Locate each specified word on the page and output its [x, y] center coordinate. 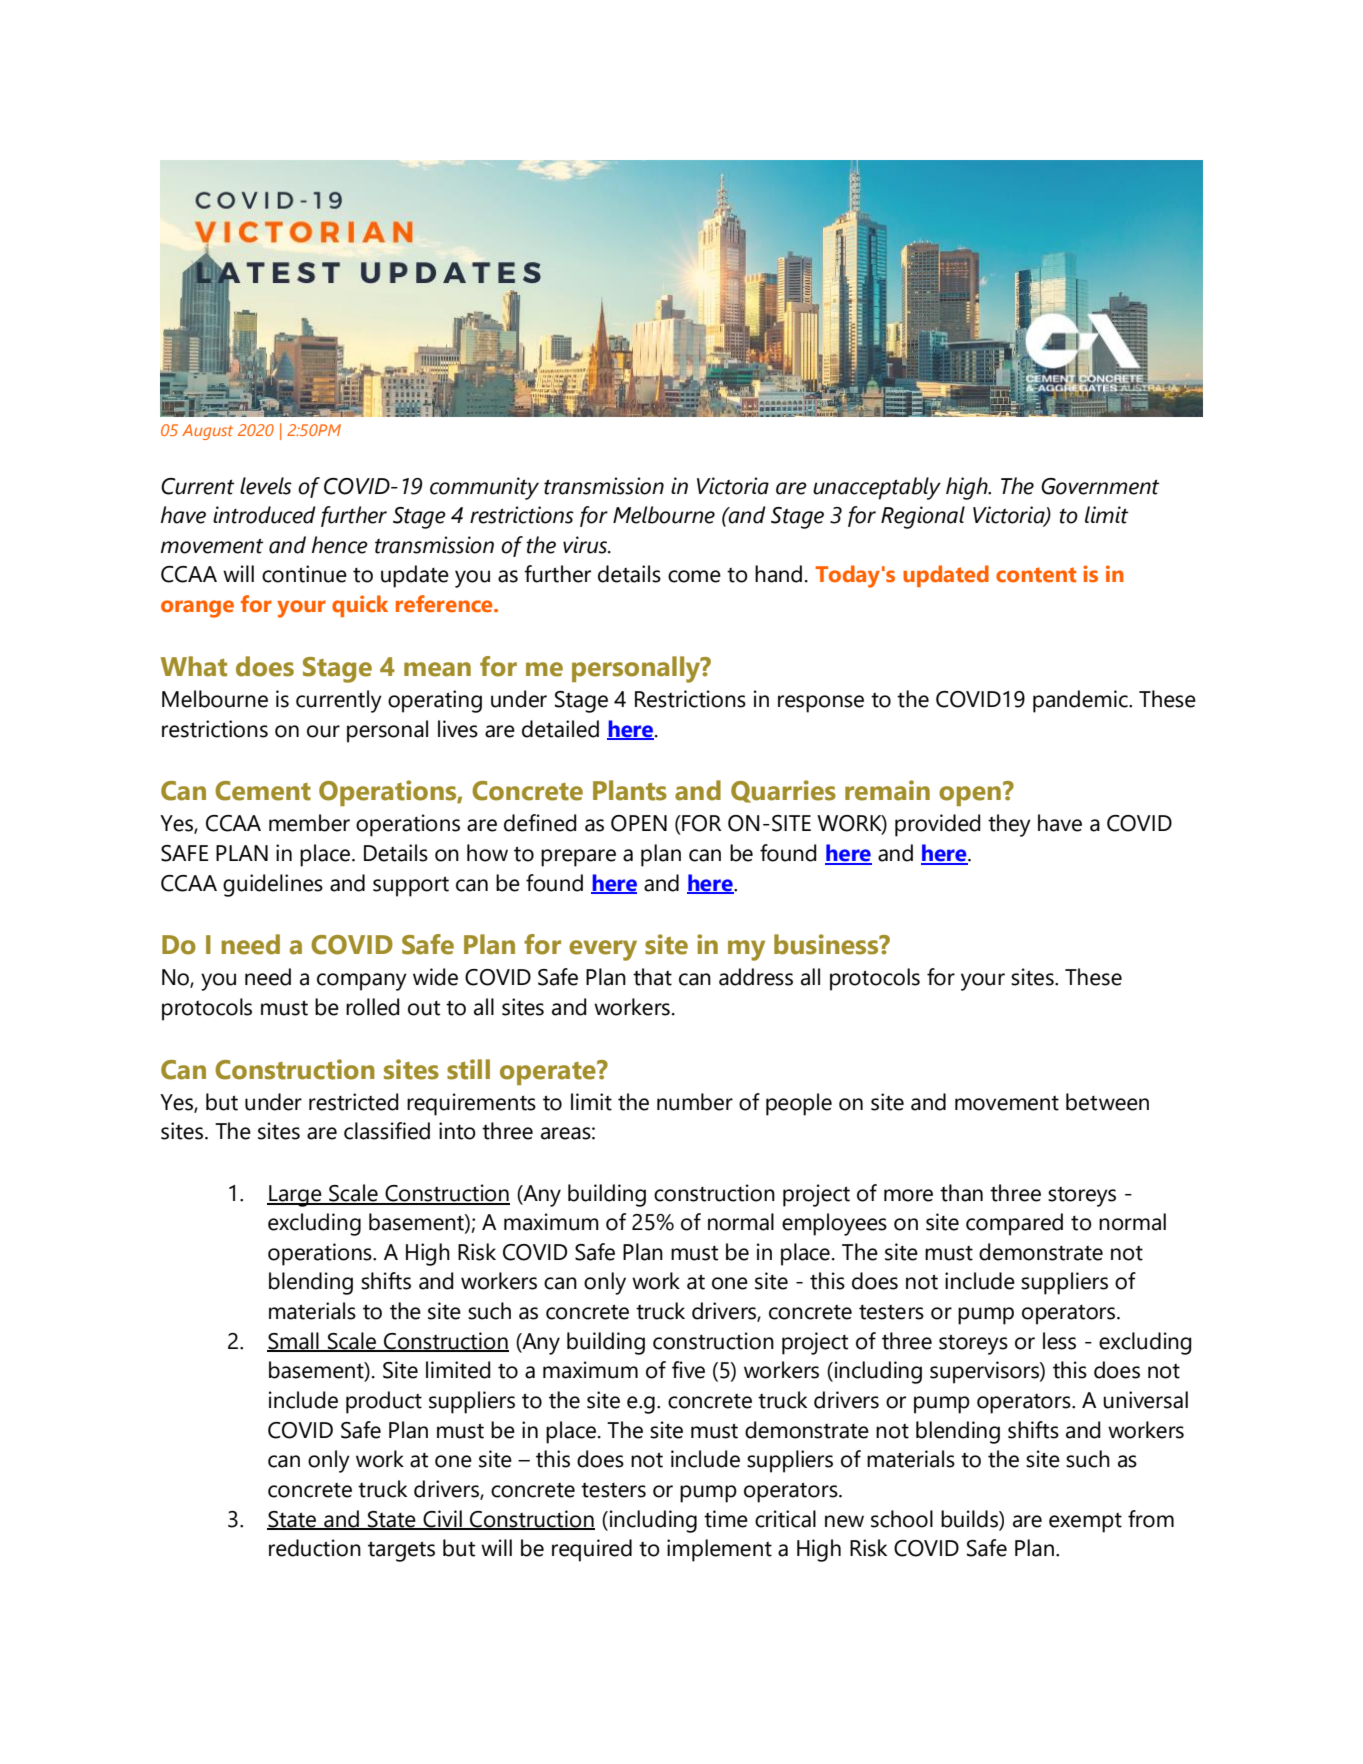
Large [295, 1196]
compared [1014, 1224]
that [652, 977]
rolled [373, 1007]
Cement [263, 791]
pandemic [1081, 701]
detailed [560, 729]
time [726, 1519]
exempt [1085, 1523]
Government [1100, 486]
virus [586, 545]
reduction [315, 1548]
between [1107, 1102]
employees [834, 1224]
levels [266, 486]
